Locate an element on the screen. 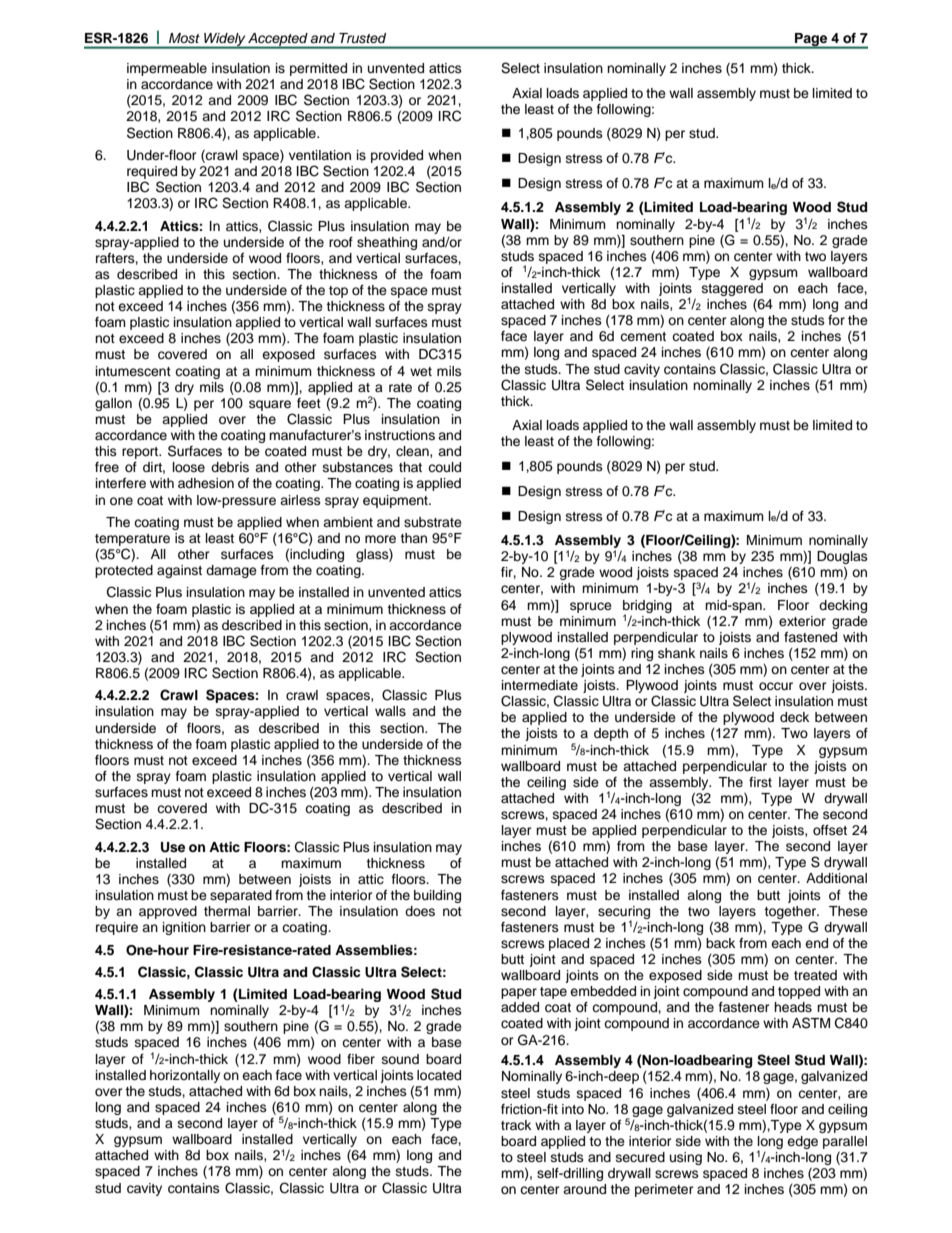 Image resolution: width=952 pixels, height=1233 pixels. provided is located at coordinates (397, 156).
